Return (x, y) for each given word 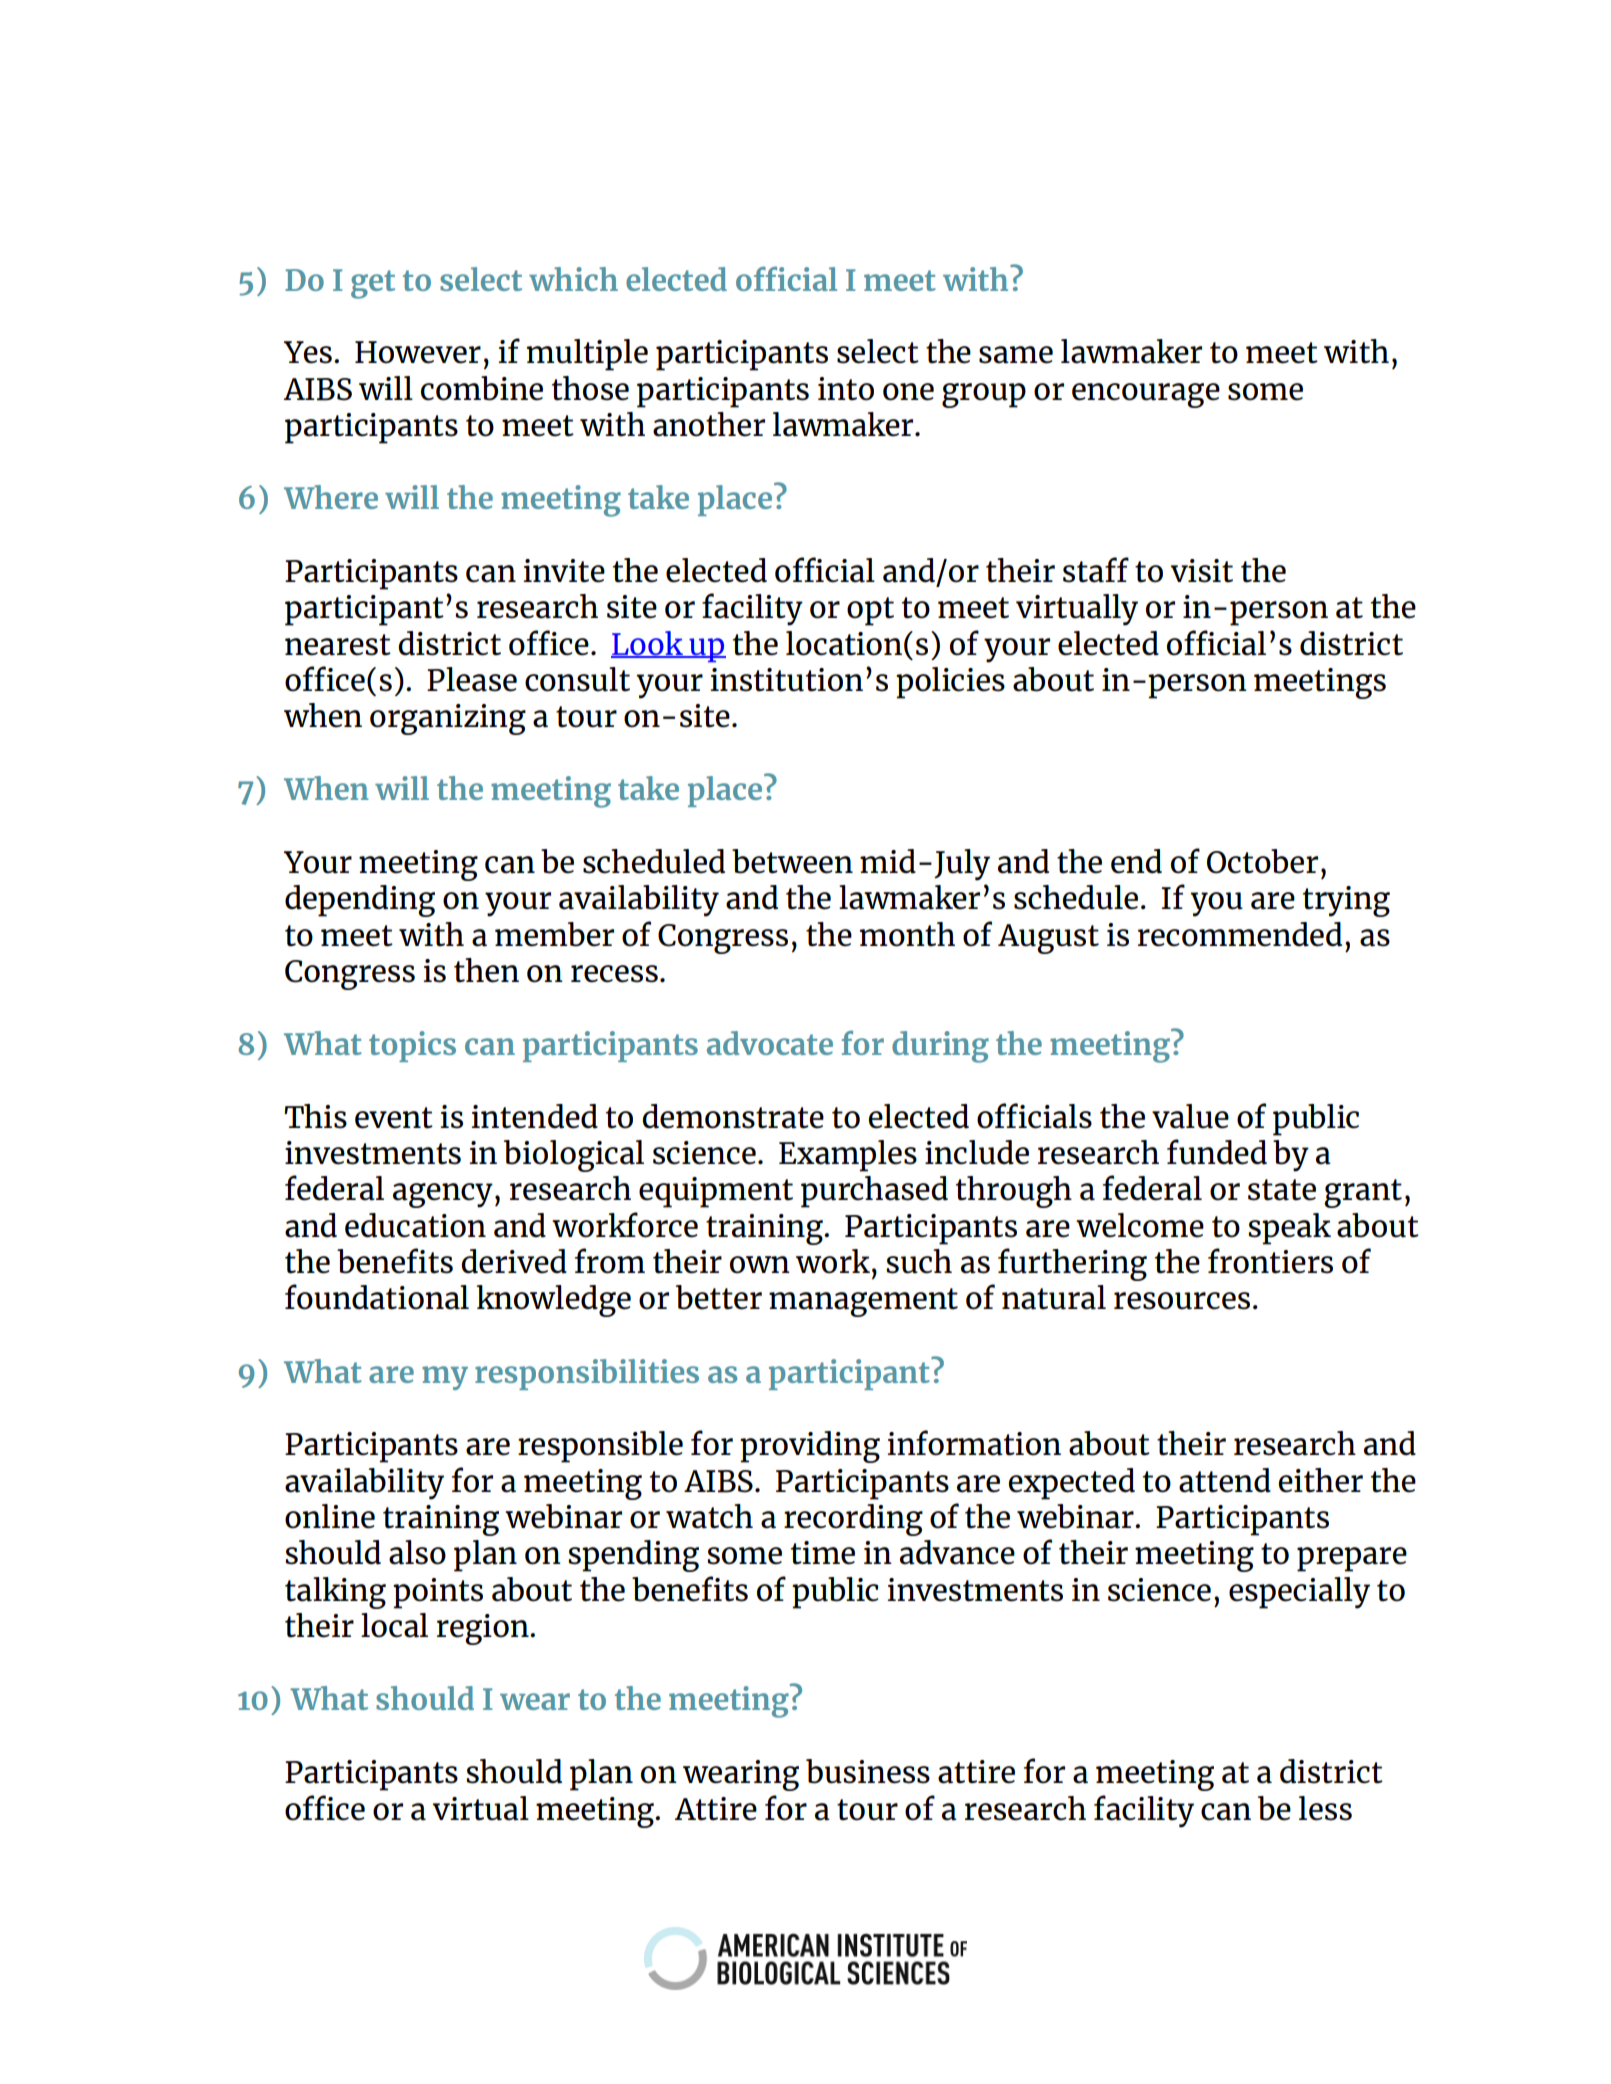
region (484, 1629)
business (868, 1771)
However (418, 352)
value (1190, 1116)
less (1325, 1808)
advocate (770, 1043)
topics (412, 1046)
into (846, 389)
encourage (1146, 395)
